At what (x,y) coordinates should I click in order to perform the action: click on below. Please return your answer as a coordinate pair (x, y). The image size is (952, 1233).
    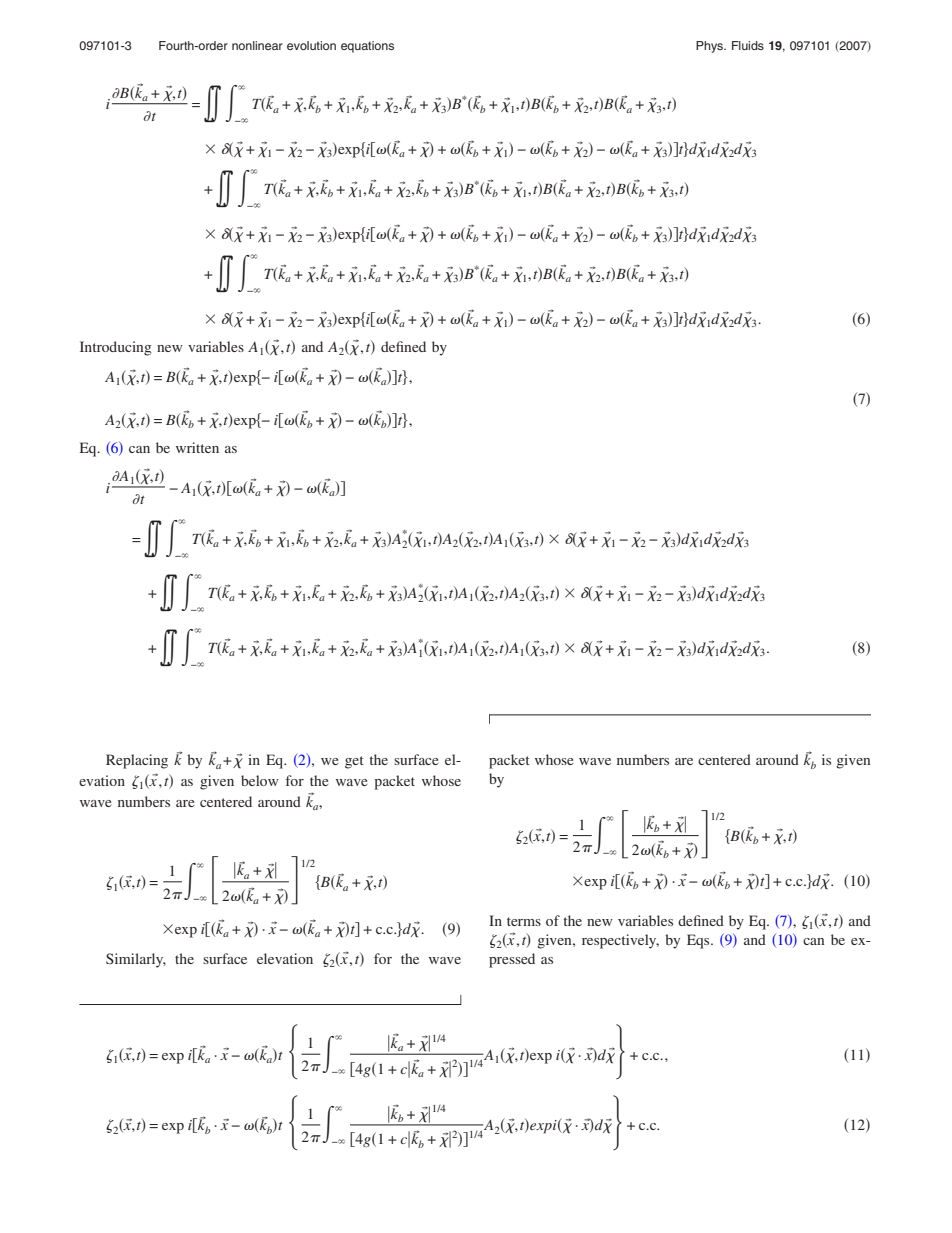
    Looking at the image, I should click on (260, 780).
